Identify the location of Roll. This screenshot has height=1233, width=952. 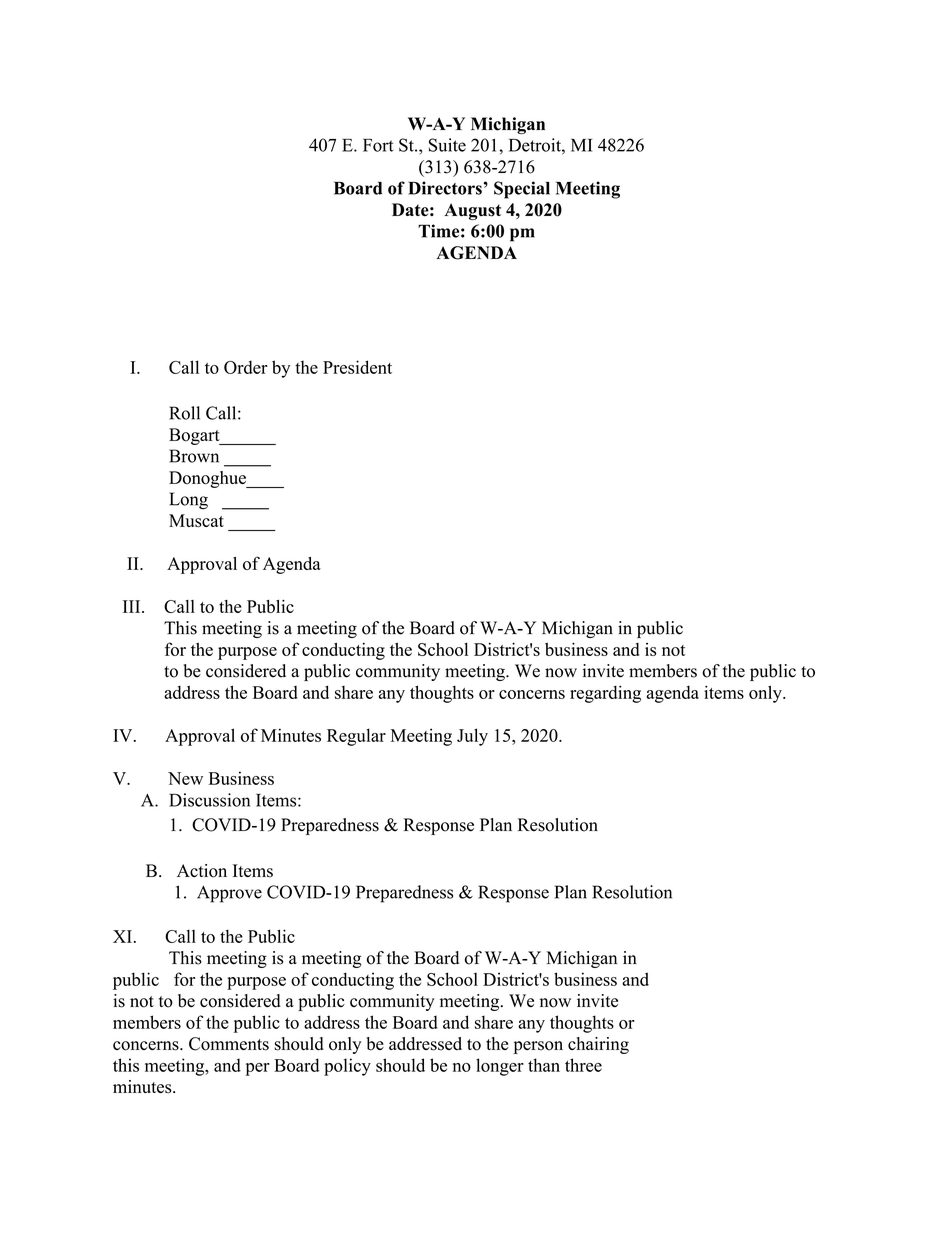
(184, 413).
